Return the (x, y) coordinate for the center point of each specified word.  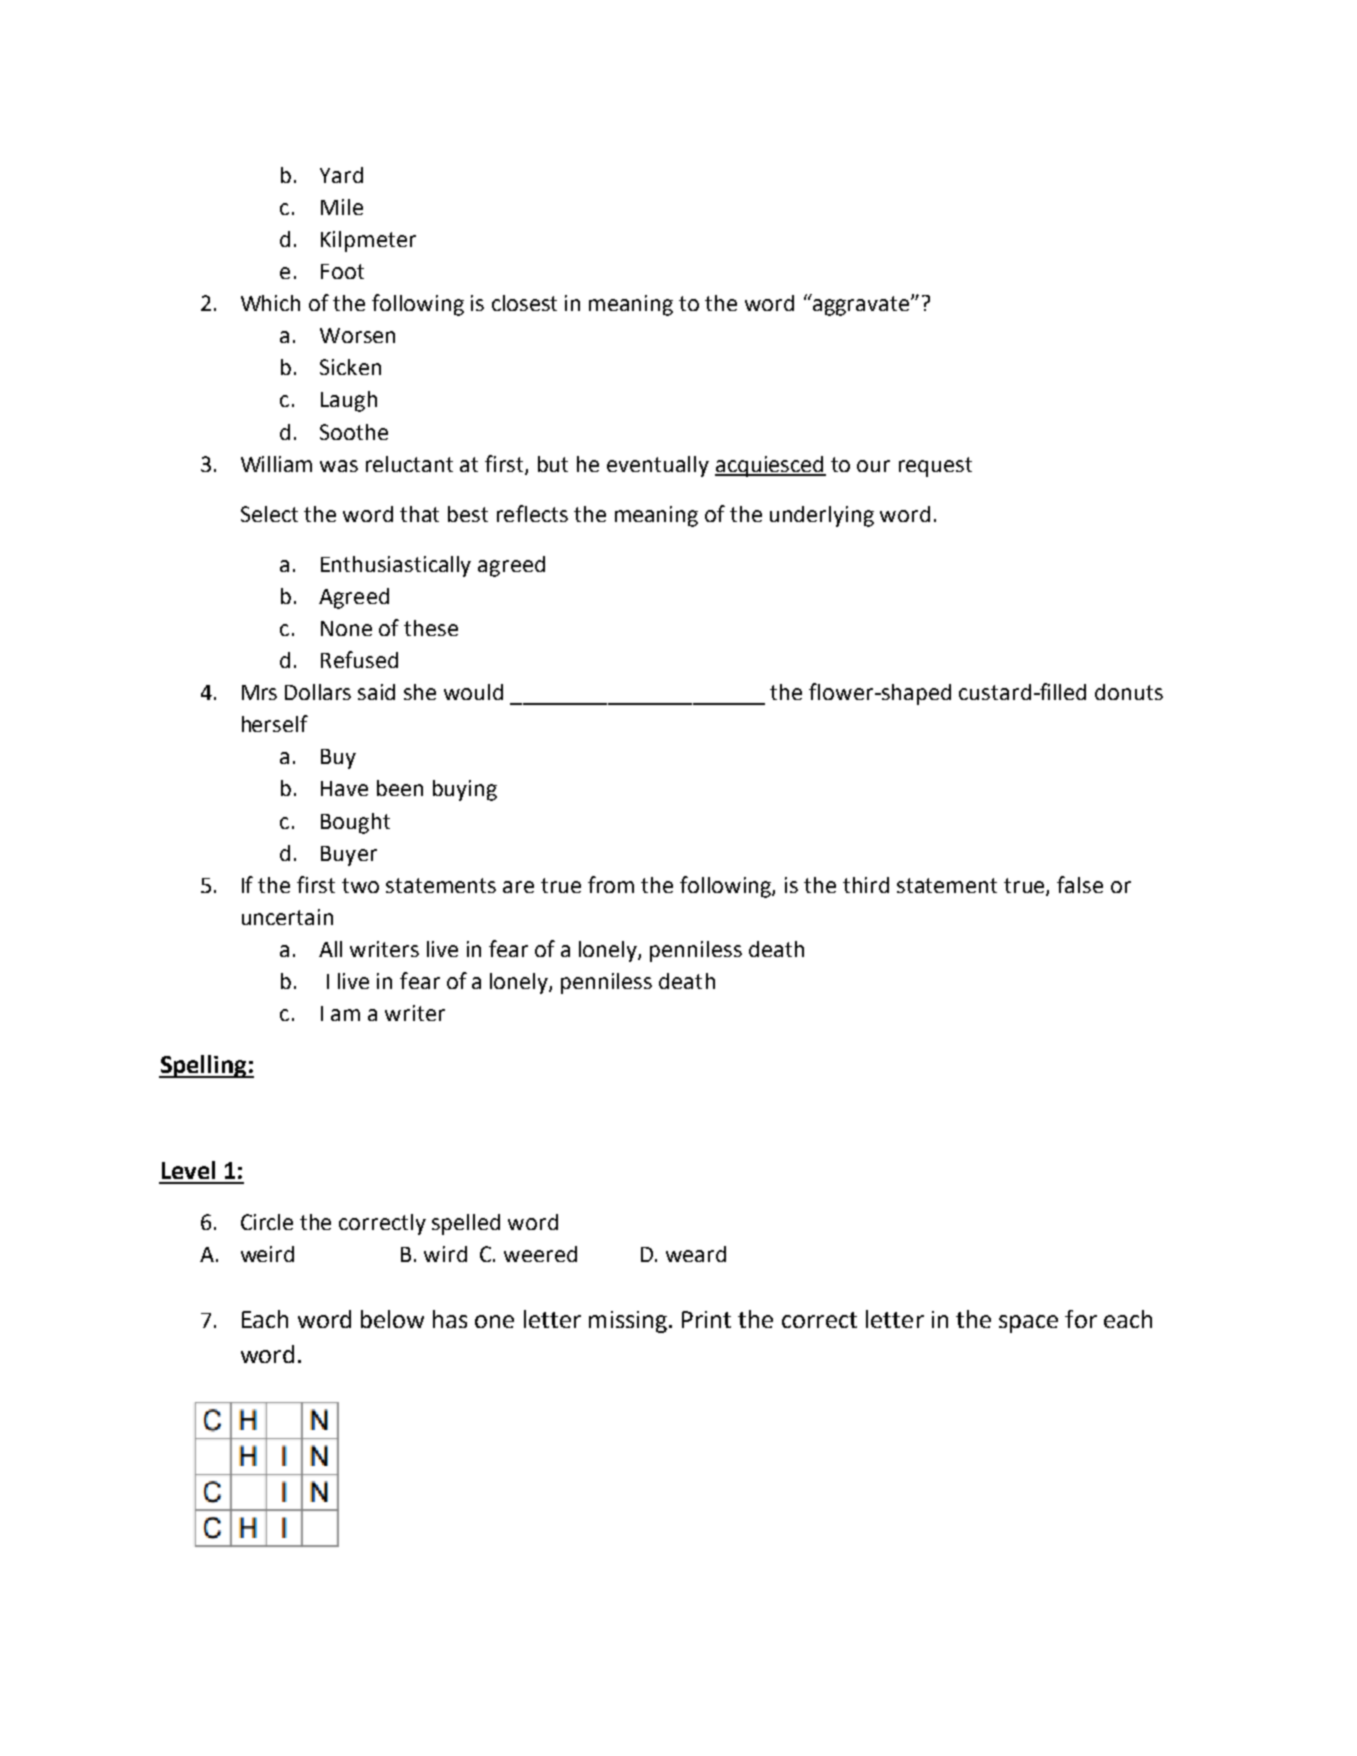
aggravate (860, 305)
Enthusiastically (396, 566)
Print (706, 1319)
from (611, 884)
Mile (342, 207)
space (1028, 1324)
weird (267, 1254)
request (935, 467)
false (1080, 884)
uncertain (287, 917)
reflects (532, 513)
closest (524, 303)
